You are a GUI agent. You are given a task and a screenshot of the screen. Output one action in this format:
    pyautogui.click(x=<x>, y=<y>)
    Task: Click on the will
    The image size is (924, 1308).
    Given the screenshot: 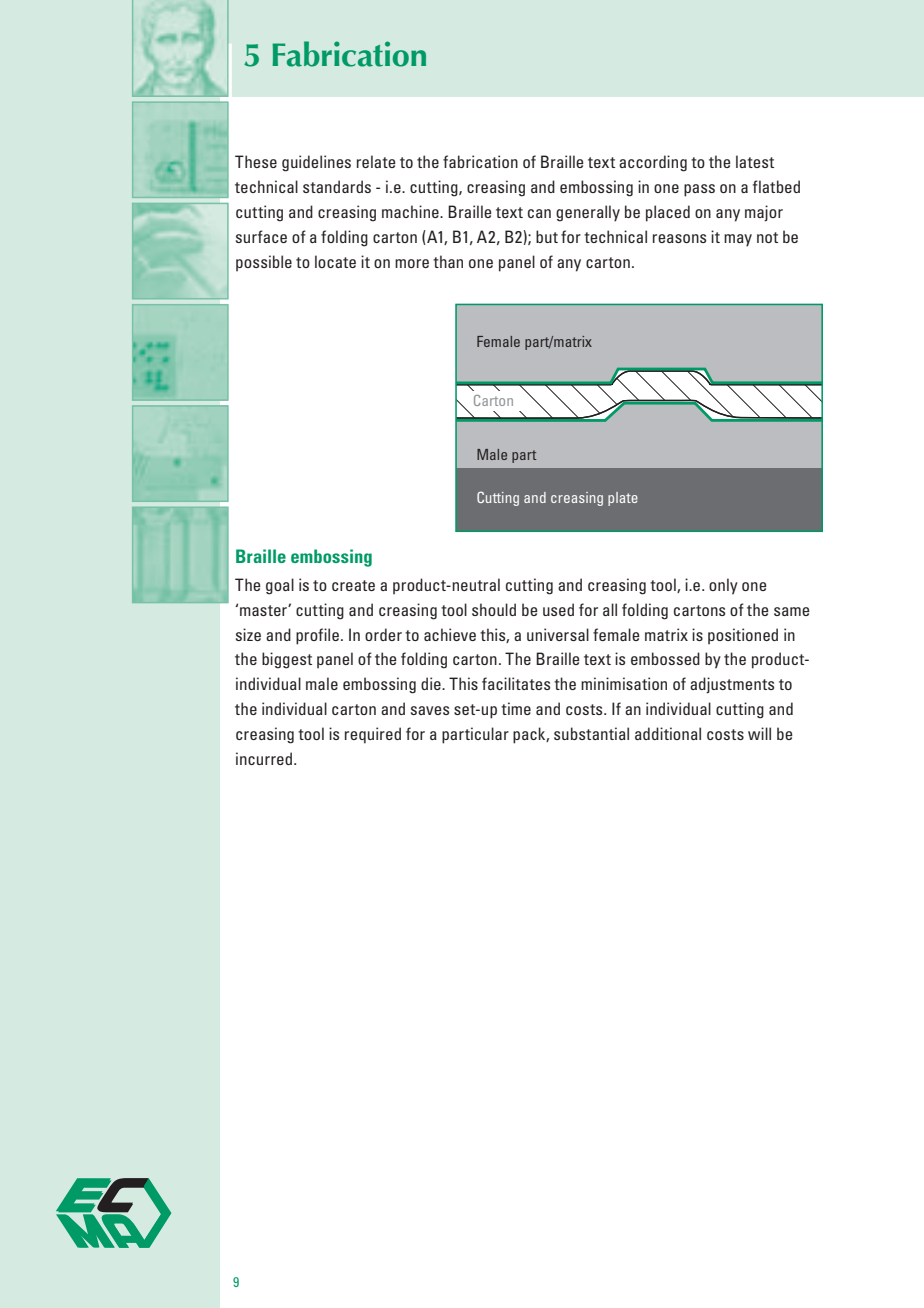 What is the action you would take?
    pyautogui.click(x=759, y=733)
